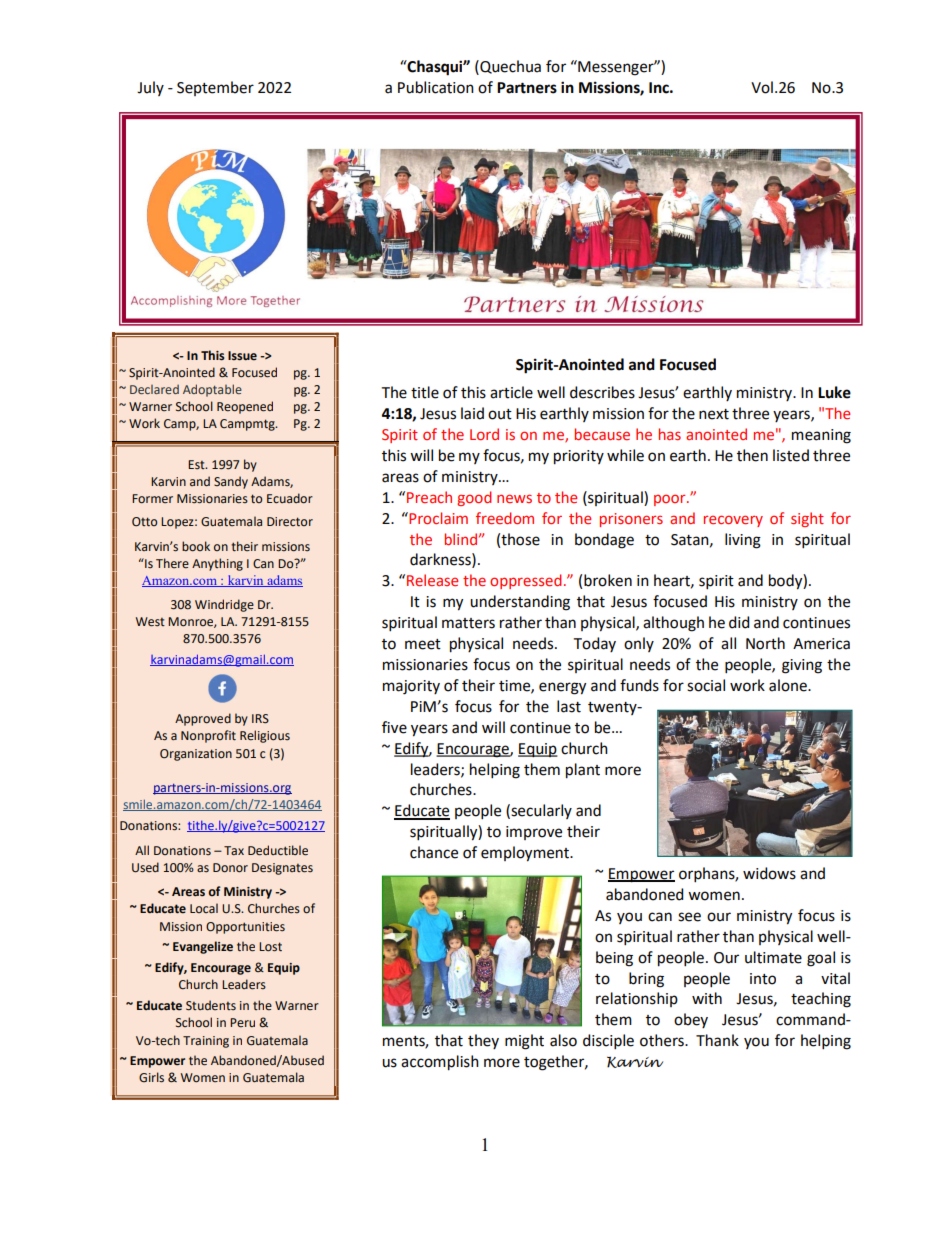 Image resolution: width=952 pixels, height=1233 pixels. I want to click on obey, so click(691, 1020).
